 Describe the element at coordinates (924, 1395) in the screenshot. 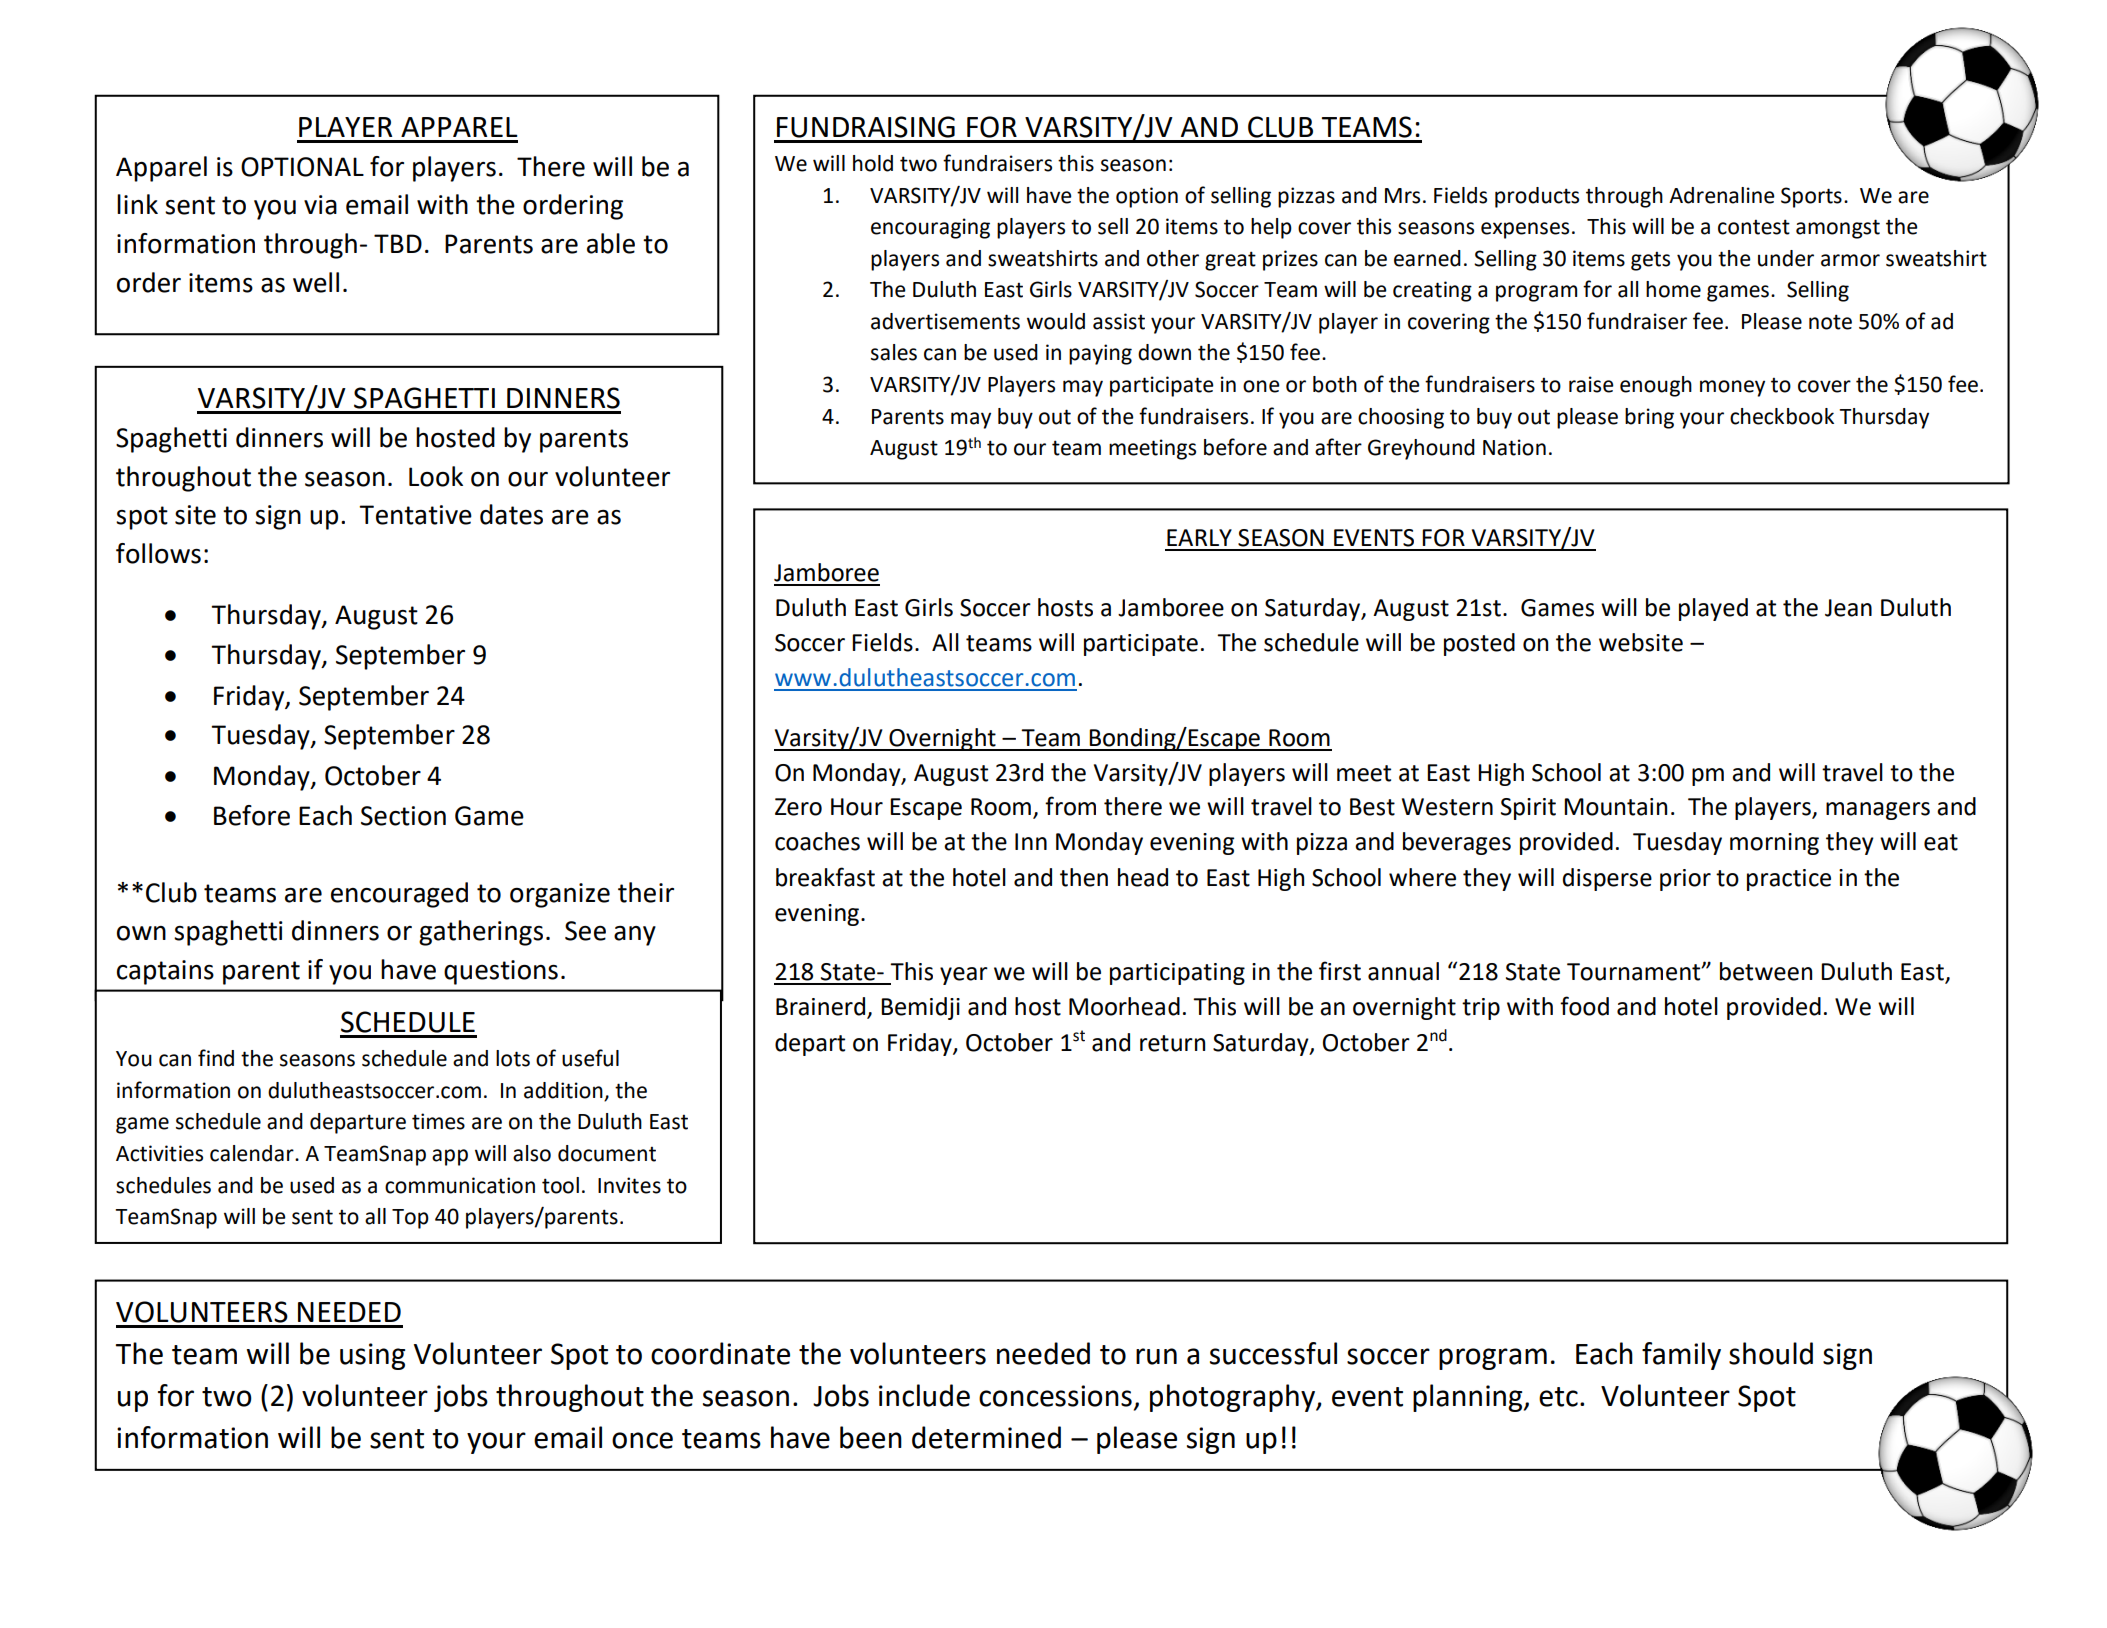

I see `include` at that location.
